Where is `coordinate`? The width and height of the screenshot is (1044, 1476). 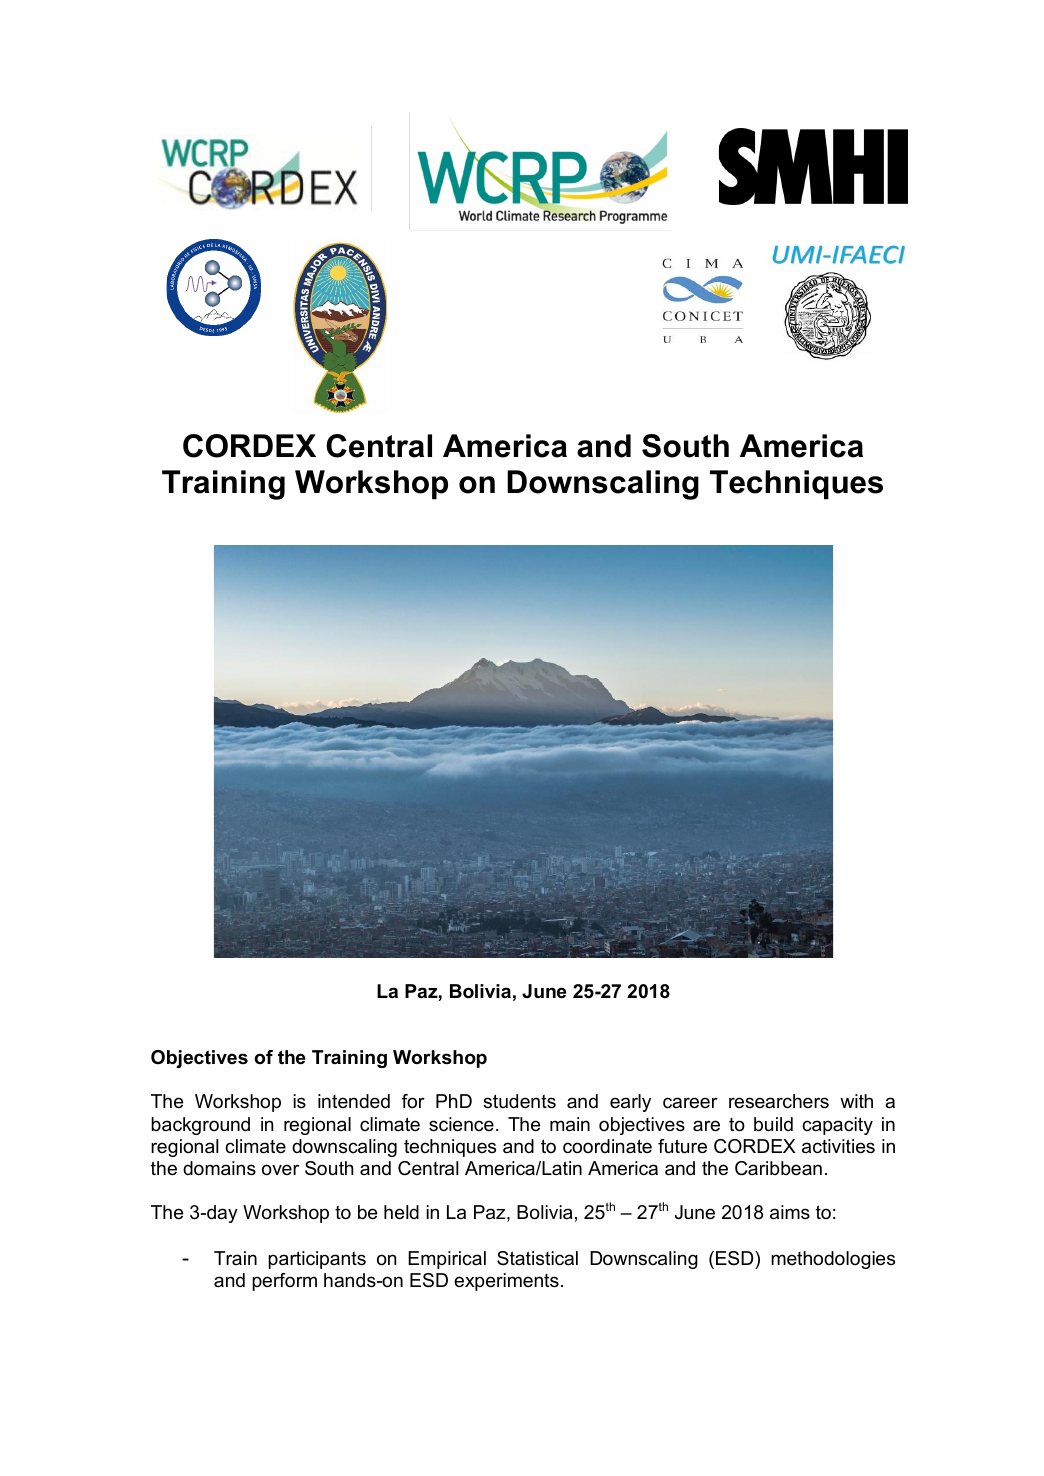 coordinate is located at coordinates (607, 1146).
